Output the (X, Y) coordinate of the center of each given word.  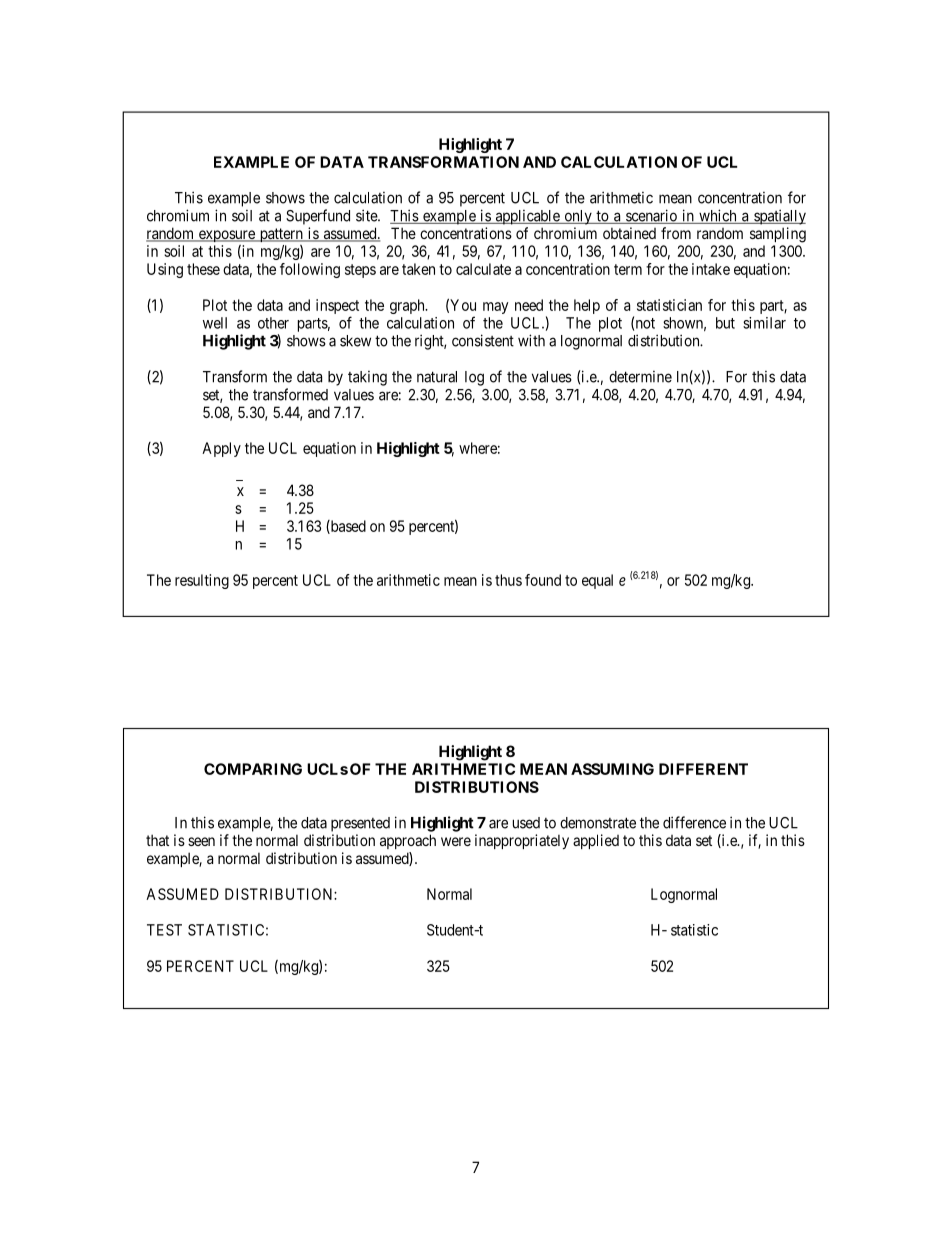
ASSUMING (612, 769)
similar (764, 323)
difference (694, 822)
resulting (202, 581)
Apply (221, 449)
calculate (483, 269)
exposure (226, 236)
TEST (164, 930)
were (456, 841)
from (676, 233)
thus (508, 580)
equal (597, 581)
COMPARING (253, 769)
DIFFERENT (703, 769)
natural (437, 377)
